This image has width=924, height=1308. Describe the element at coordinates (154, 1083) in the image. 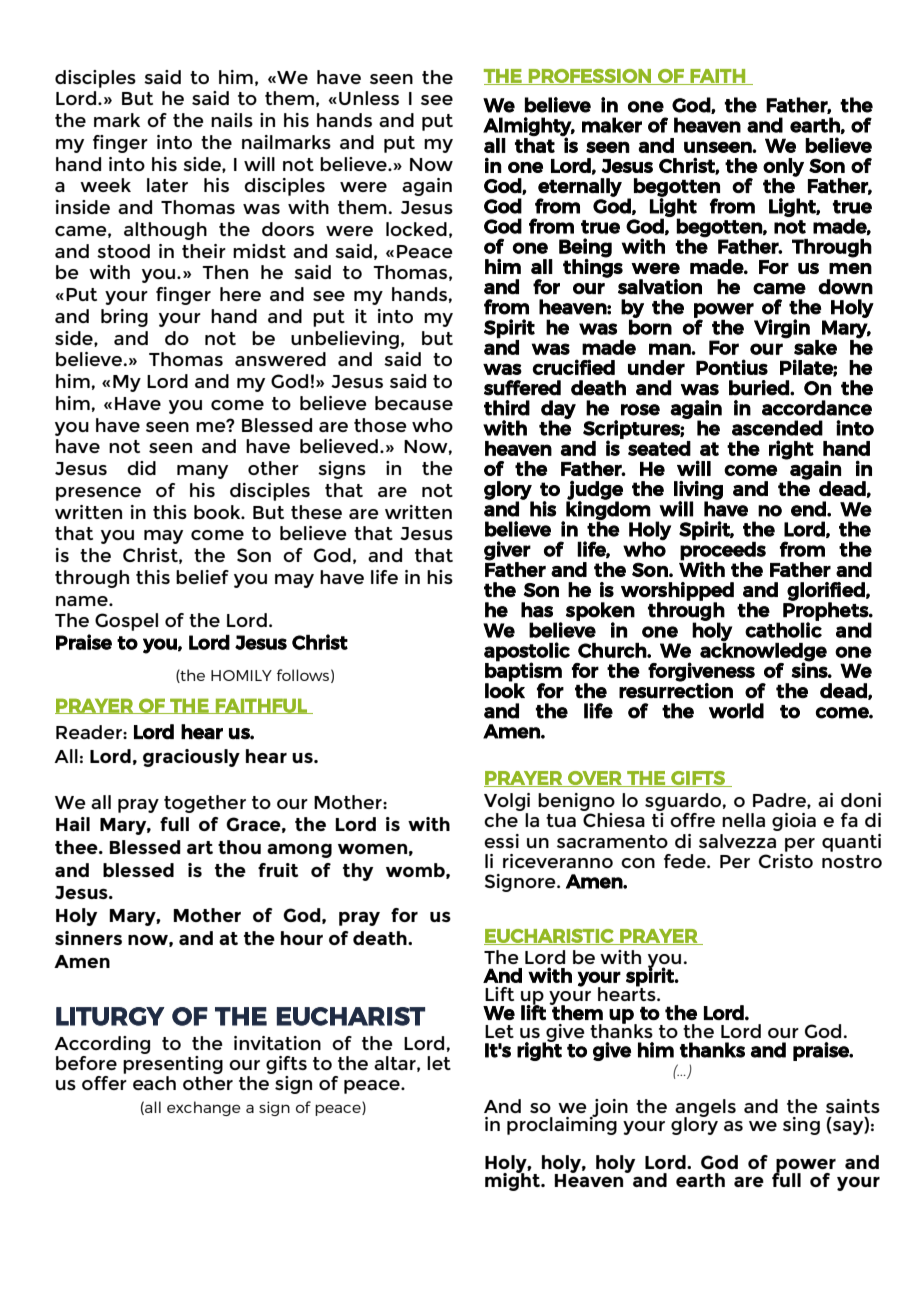

I see `each` at that location.
